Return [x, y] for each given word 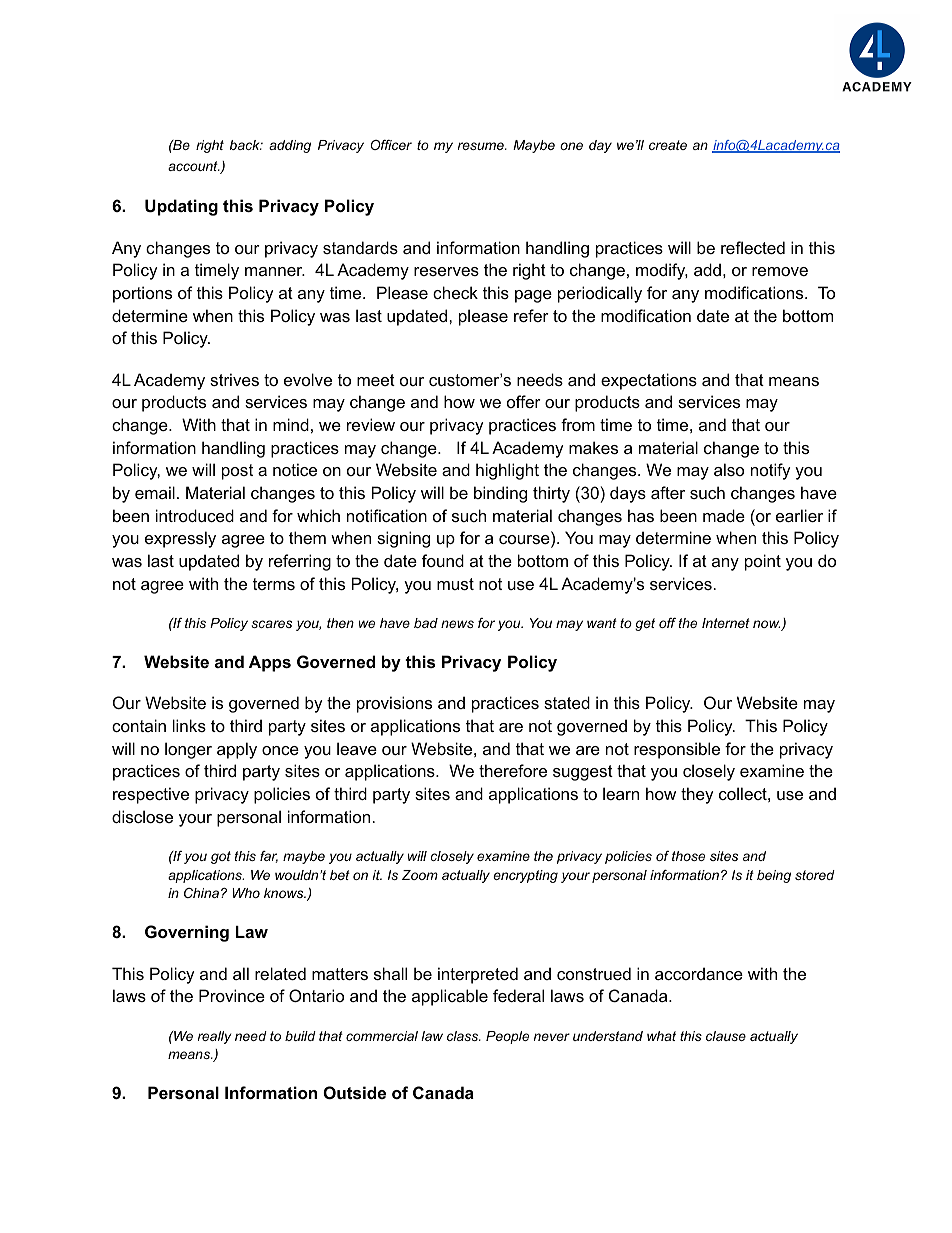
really [214, 1037]
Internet [726, 623]
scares [271, 624]
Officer [391, 145]
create [668, 145]
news [457, 624]
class [463, 1036]
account [194, 166]
